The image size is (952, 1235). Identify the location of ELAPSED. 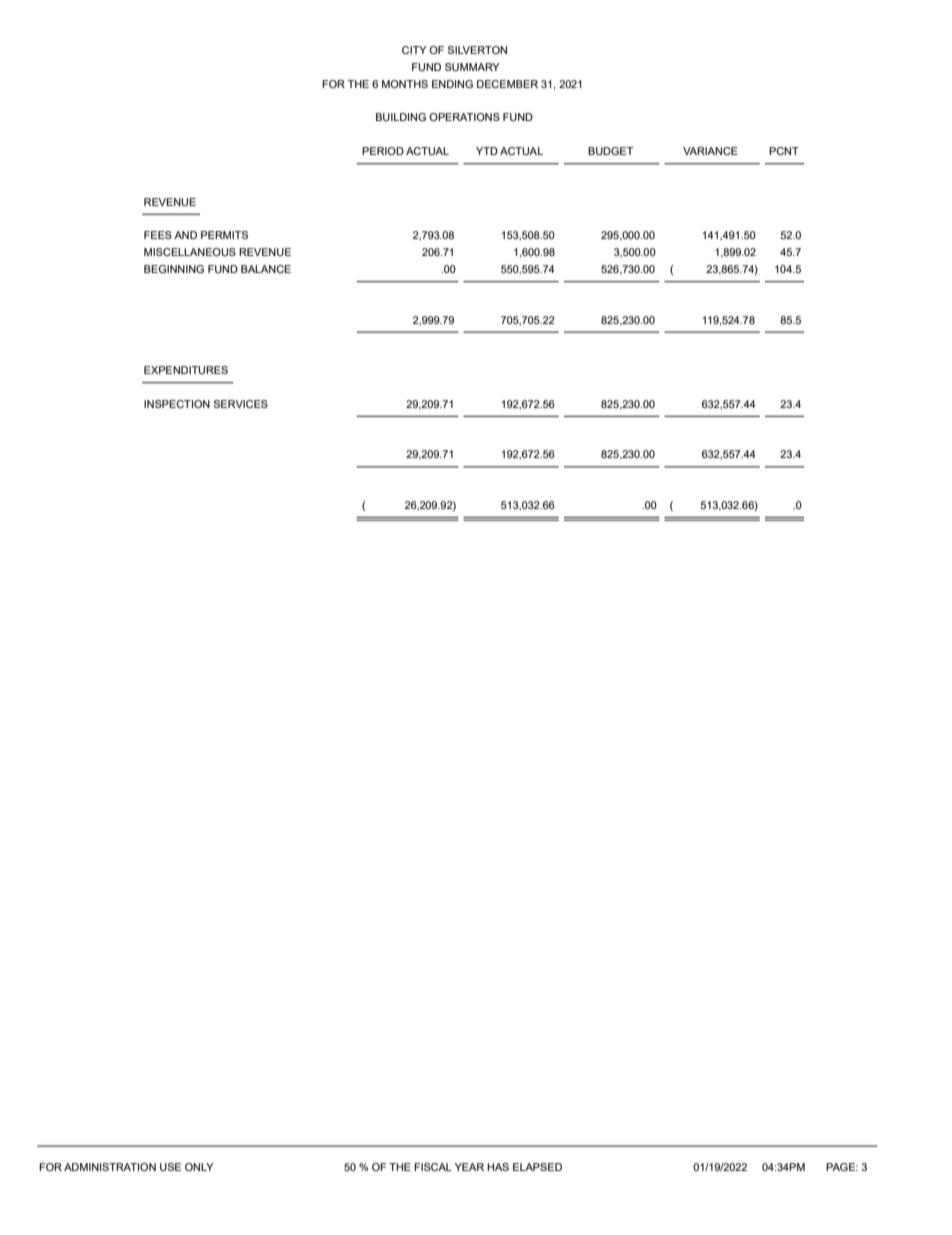
(537, 1167).
